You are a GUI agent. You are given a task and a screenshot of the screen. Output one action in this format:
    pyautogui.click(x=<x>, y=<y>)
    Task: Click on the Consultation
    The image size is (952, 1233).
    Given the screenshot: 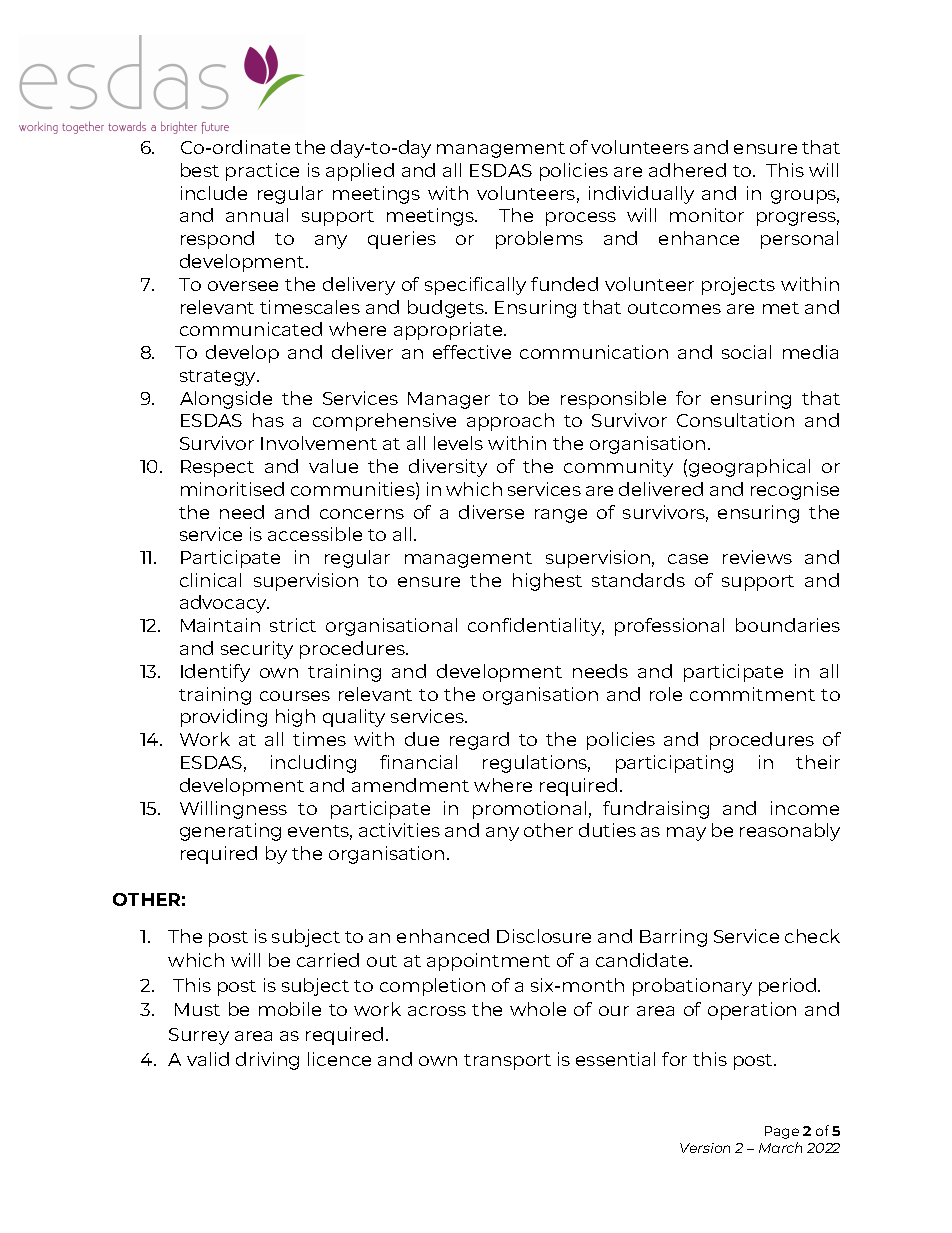 What is the action you would take?
    pyautogui.click(x=735, y=420)
